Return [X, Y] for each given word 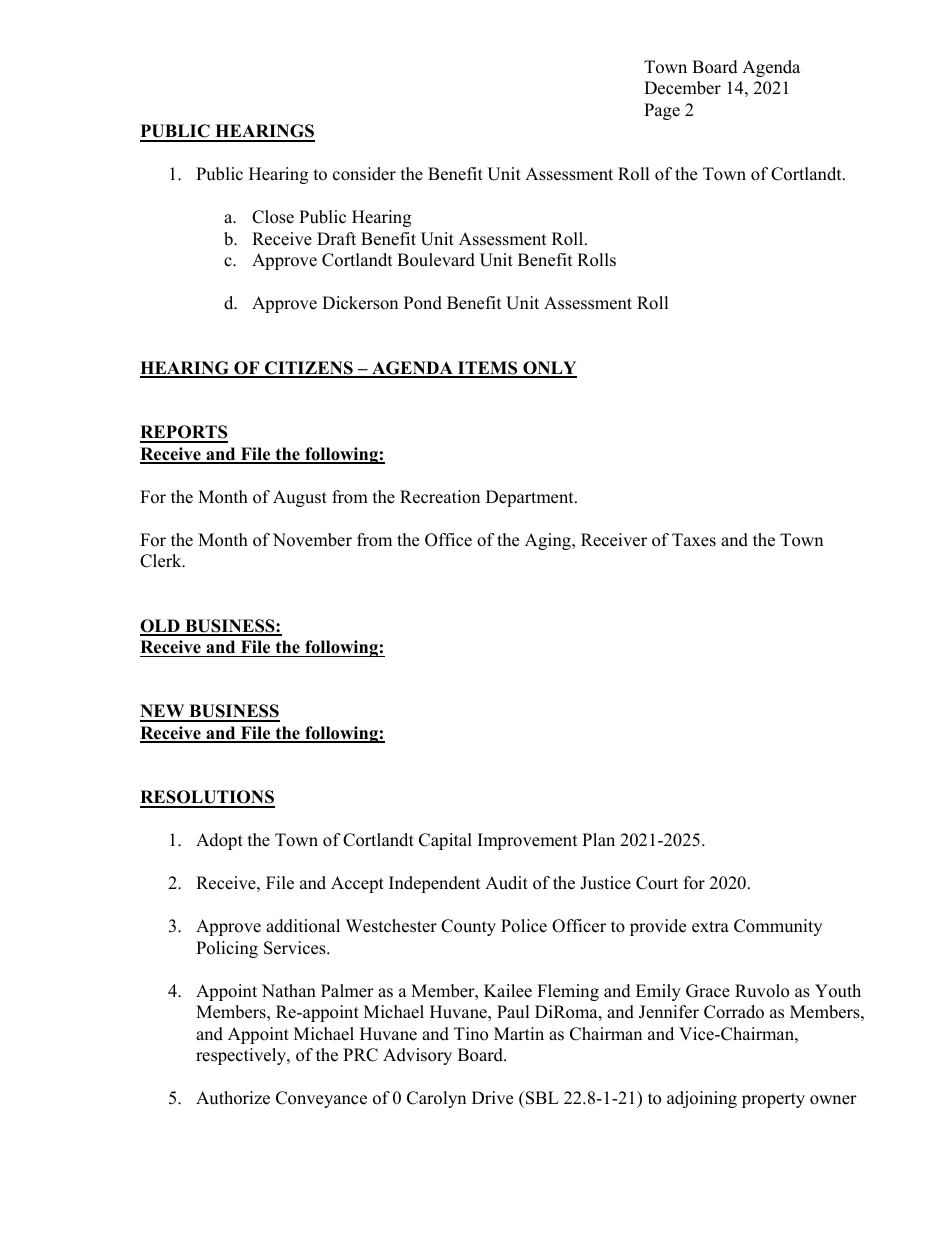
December [682, 88]
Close [273, 217]
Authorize [233, 1098]
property [773, 1100]
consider [364, 174]
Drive [492, 1098]
